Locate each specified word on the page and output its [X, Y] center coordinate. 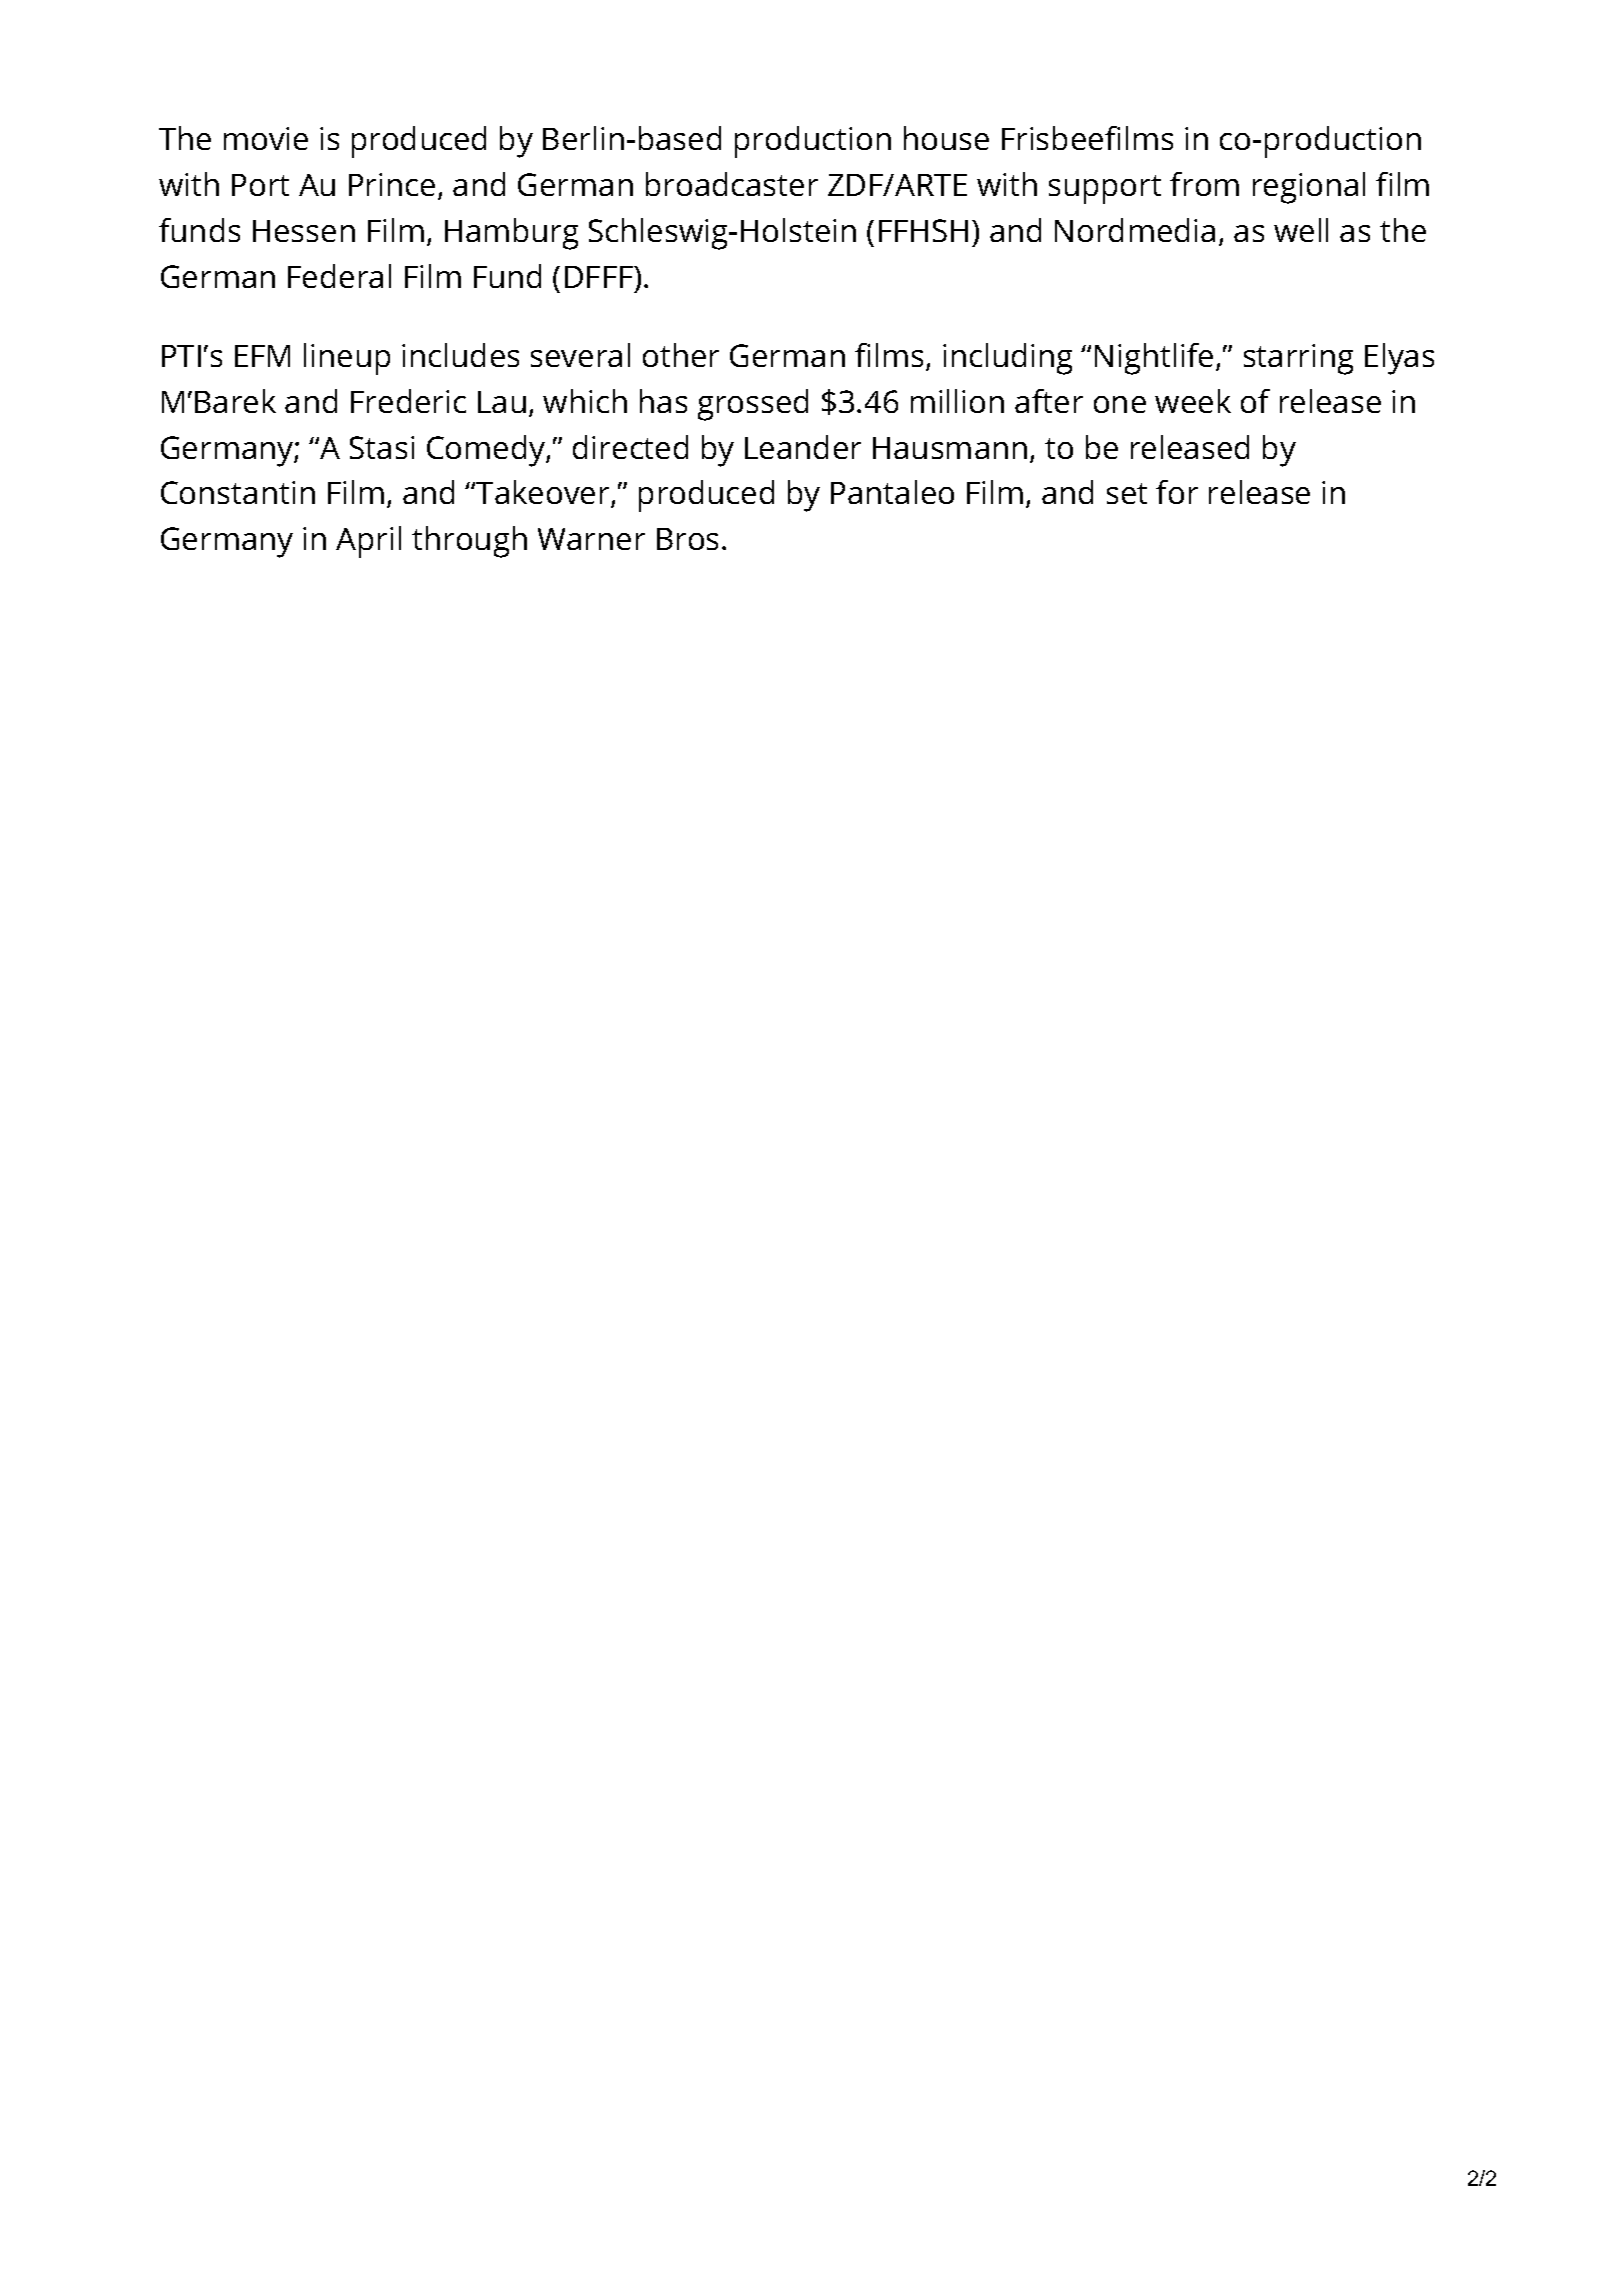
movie [266, 138]
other [681, 355]
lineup [347, 359]
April [368, 542]
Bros [687, 539]
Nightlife [1154, 359]
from [1204, 184]
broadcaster [732, 184]
